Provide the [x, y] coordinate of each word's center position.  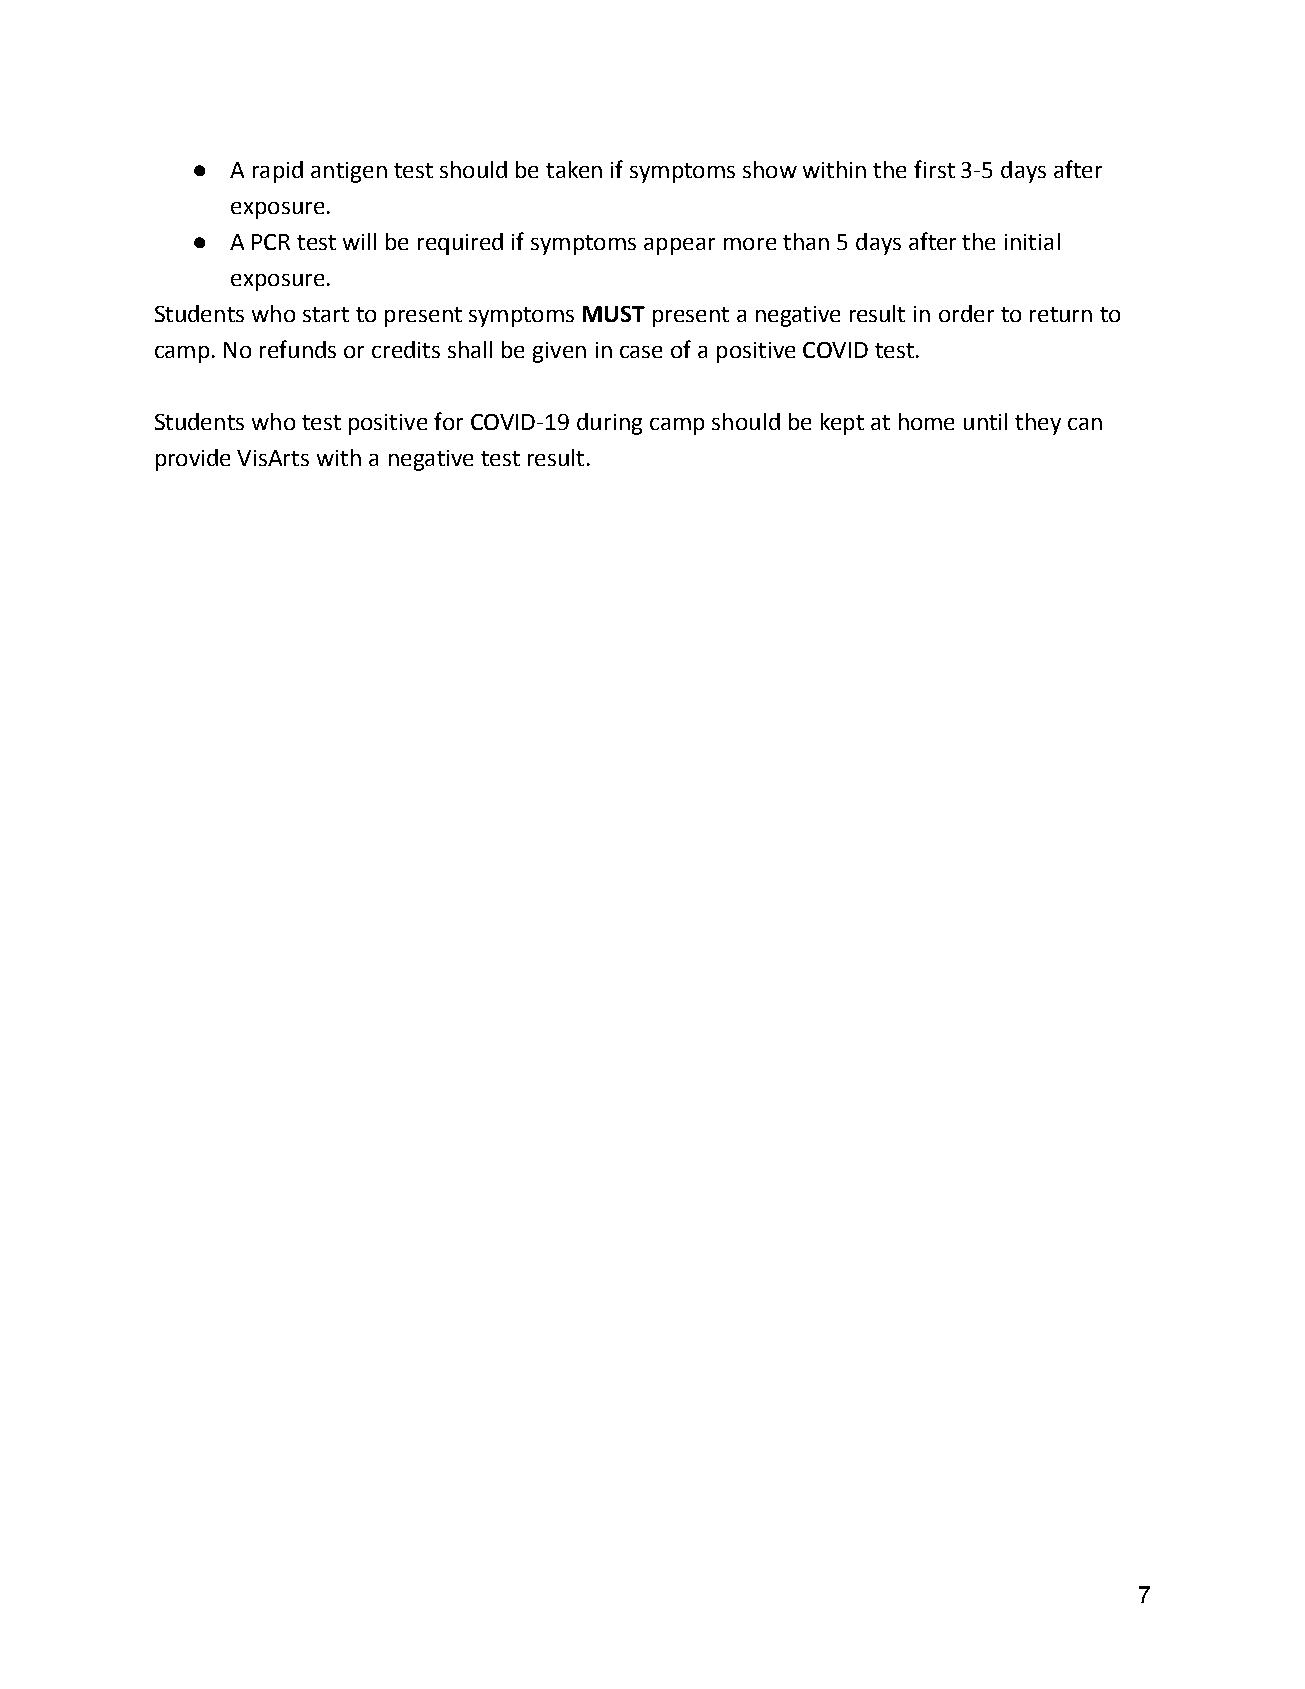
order [966, 313]
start [326, 314]
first [934, 169]
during [609, 424]
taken [574, 169]
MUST [614, 314]
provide [193, 460]
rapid [278, 172]
